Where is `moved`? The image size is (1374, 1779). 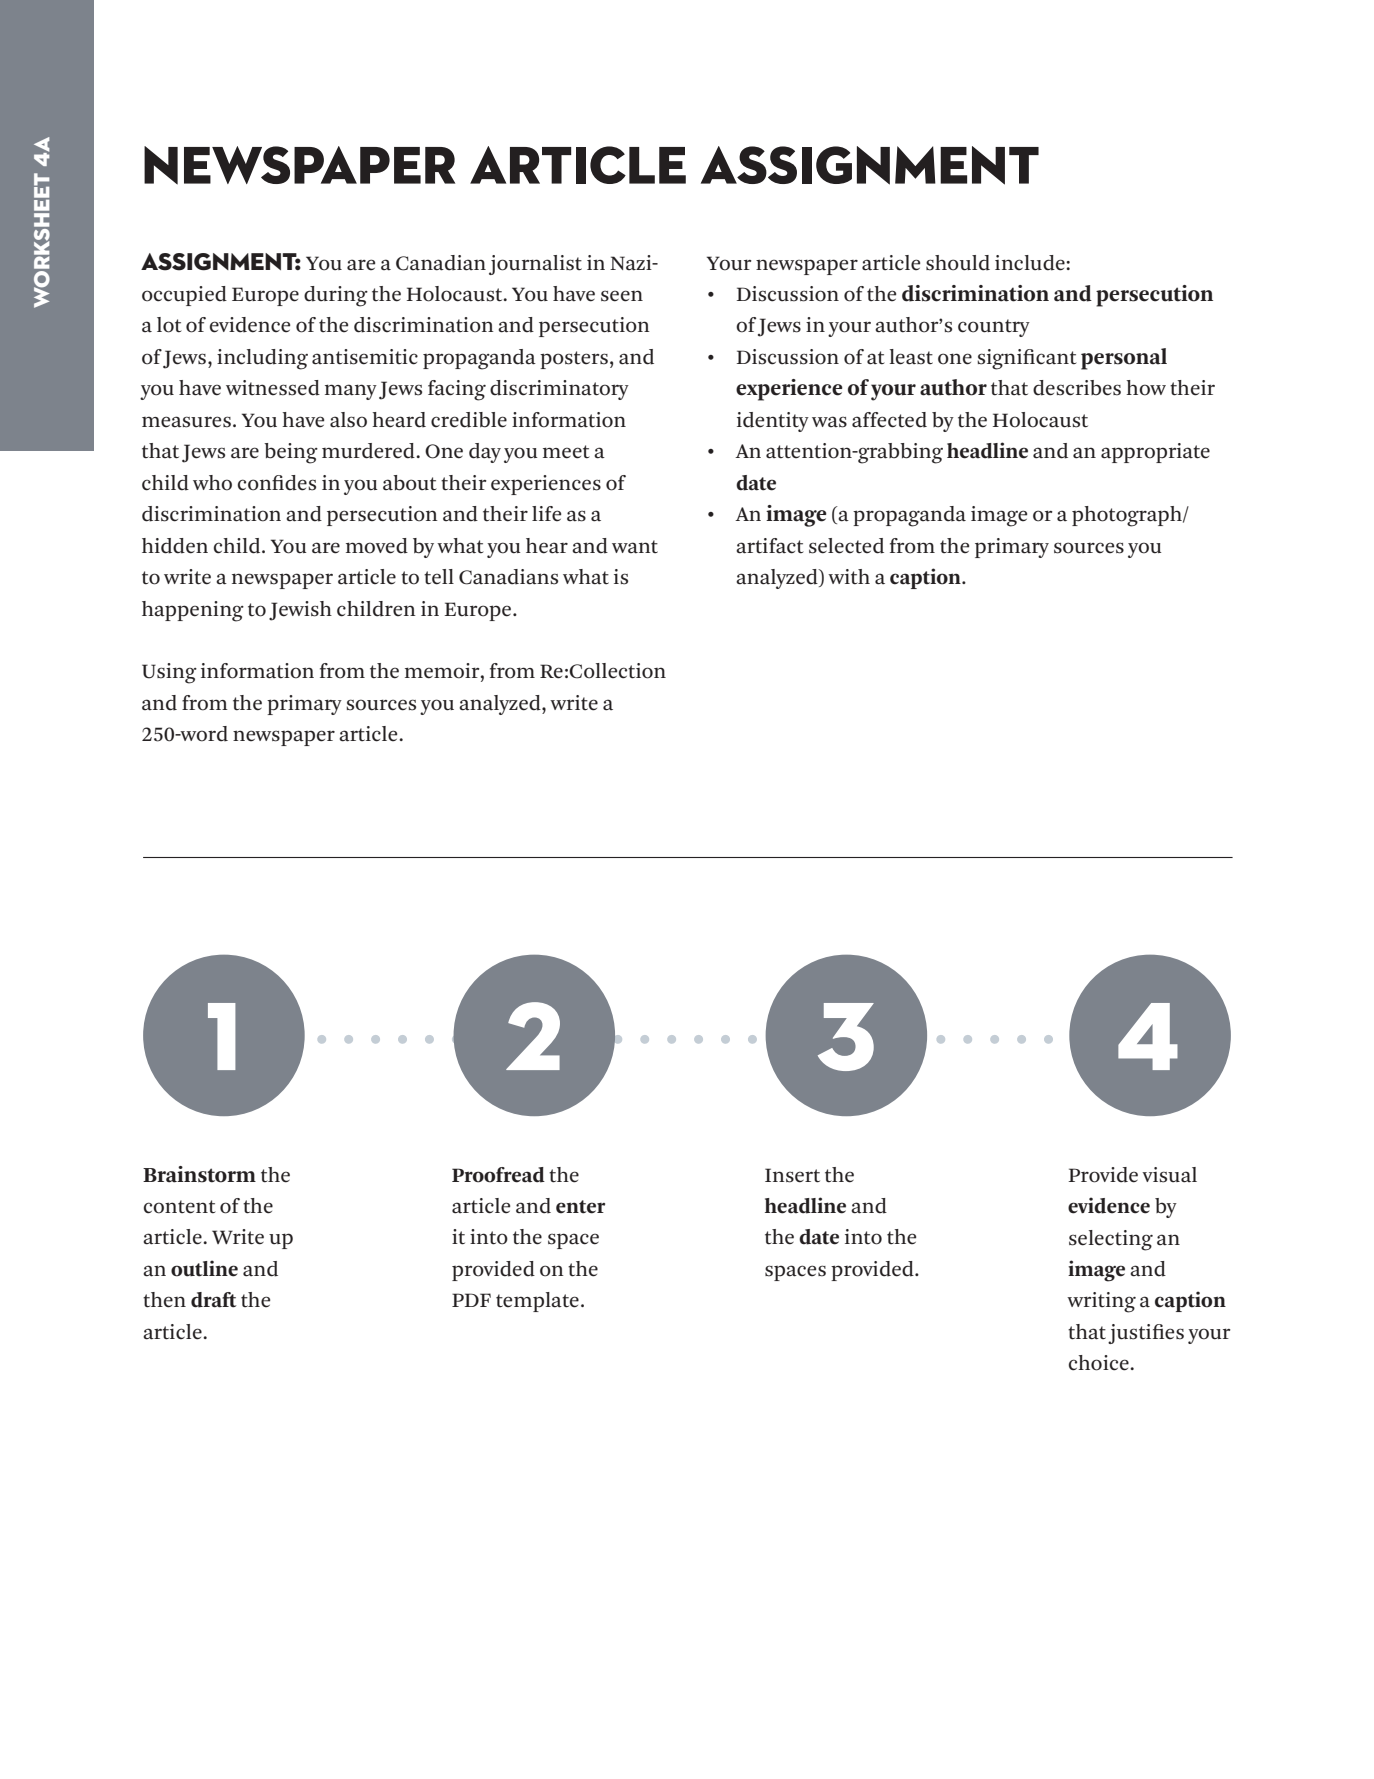 moved is located at coordinates (377, 546).
